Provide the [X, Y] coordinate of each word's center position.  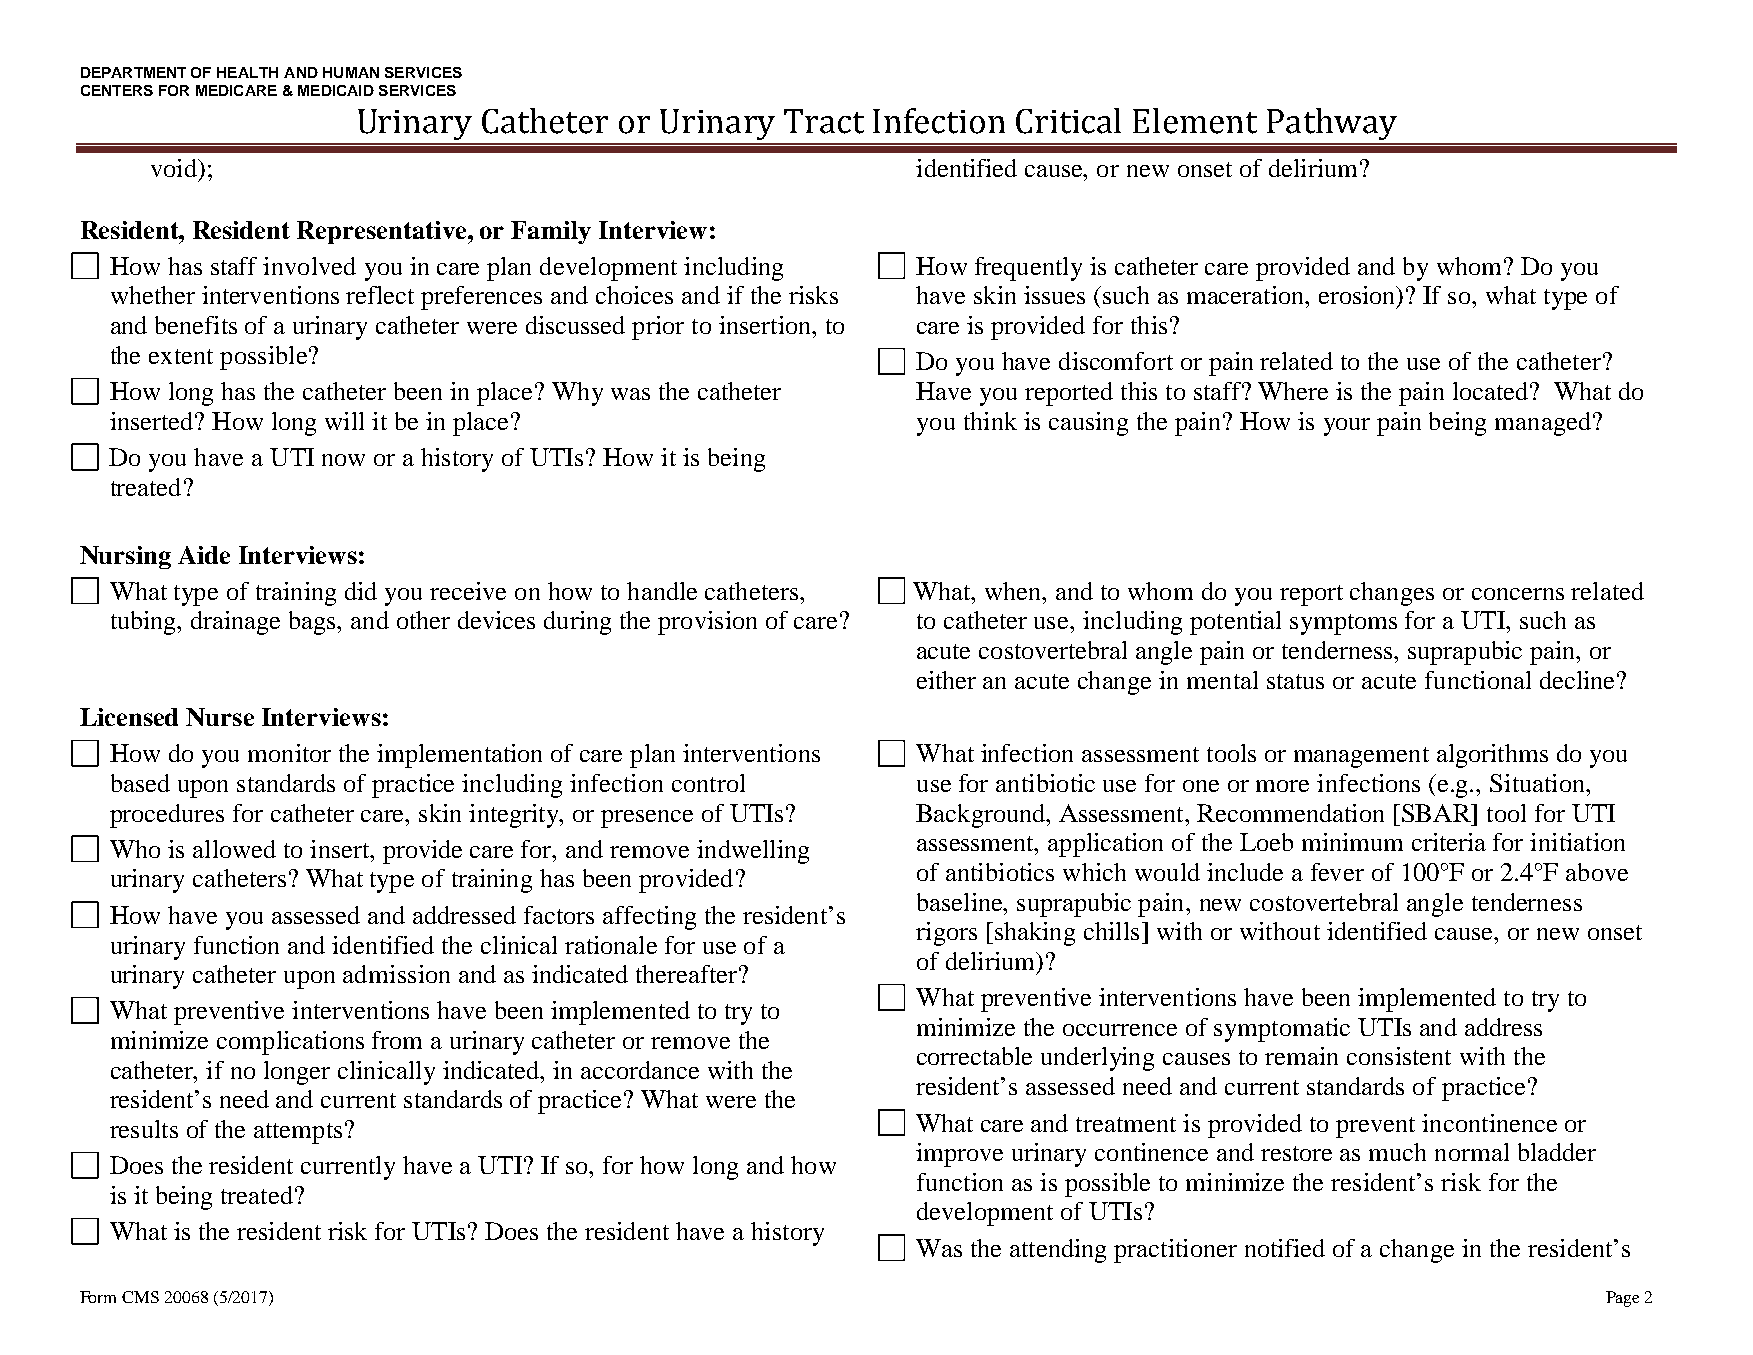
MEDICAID [336, 90]
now [343, 460]
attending [1058, 1251]
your [1347, 427]
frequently [1028, 269]
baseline [961, 902]
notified [1285, 1248]
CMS [140, 1297]
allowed [234, 849]
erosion [1358, 296]
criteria [1449, 842]
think [990, 421]
